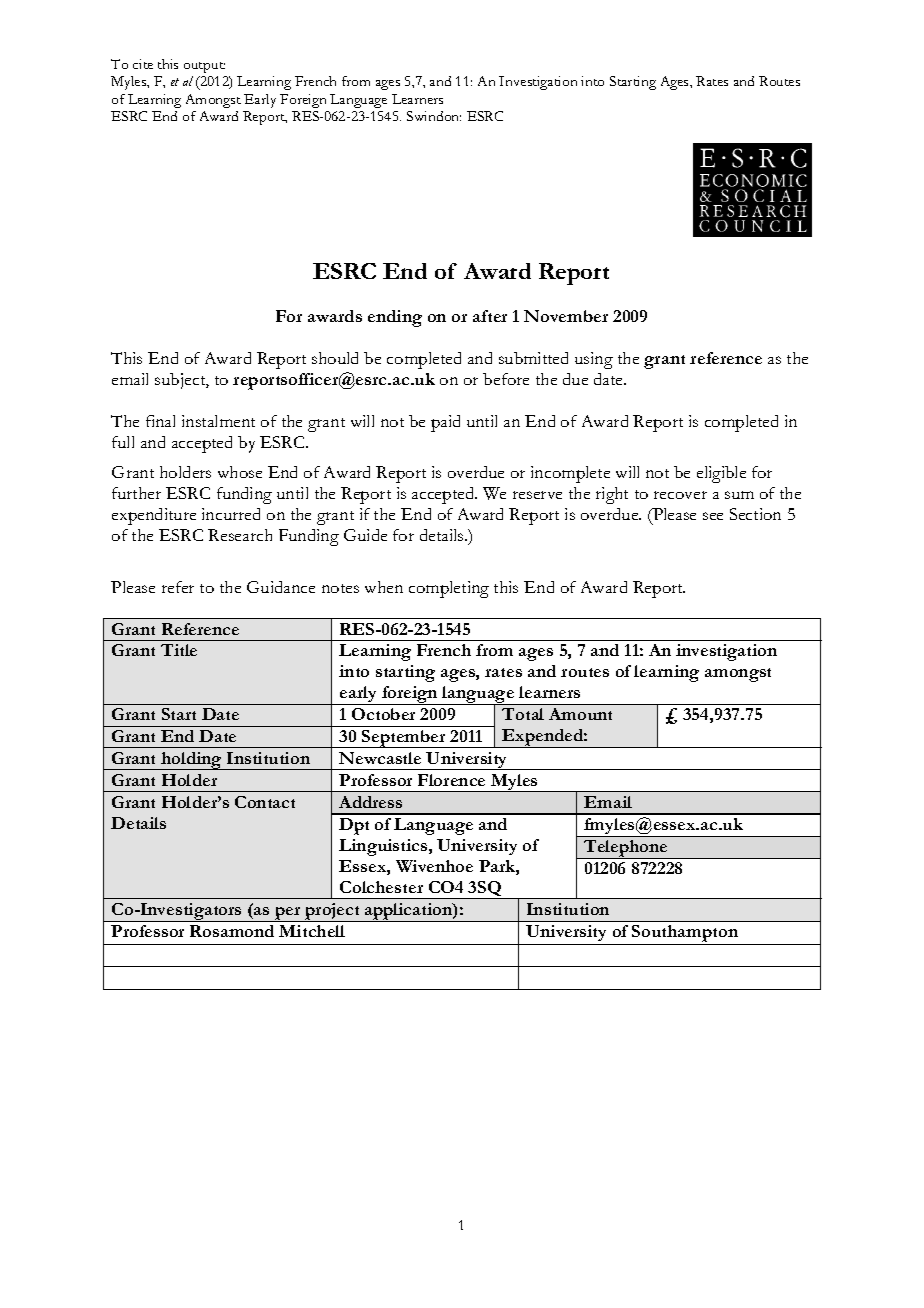  I want to click on Title, so click(179, 650).
